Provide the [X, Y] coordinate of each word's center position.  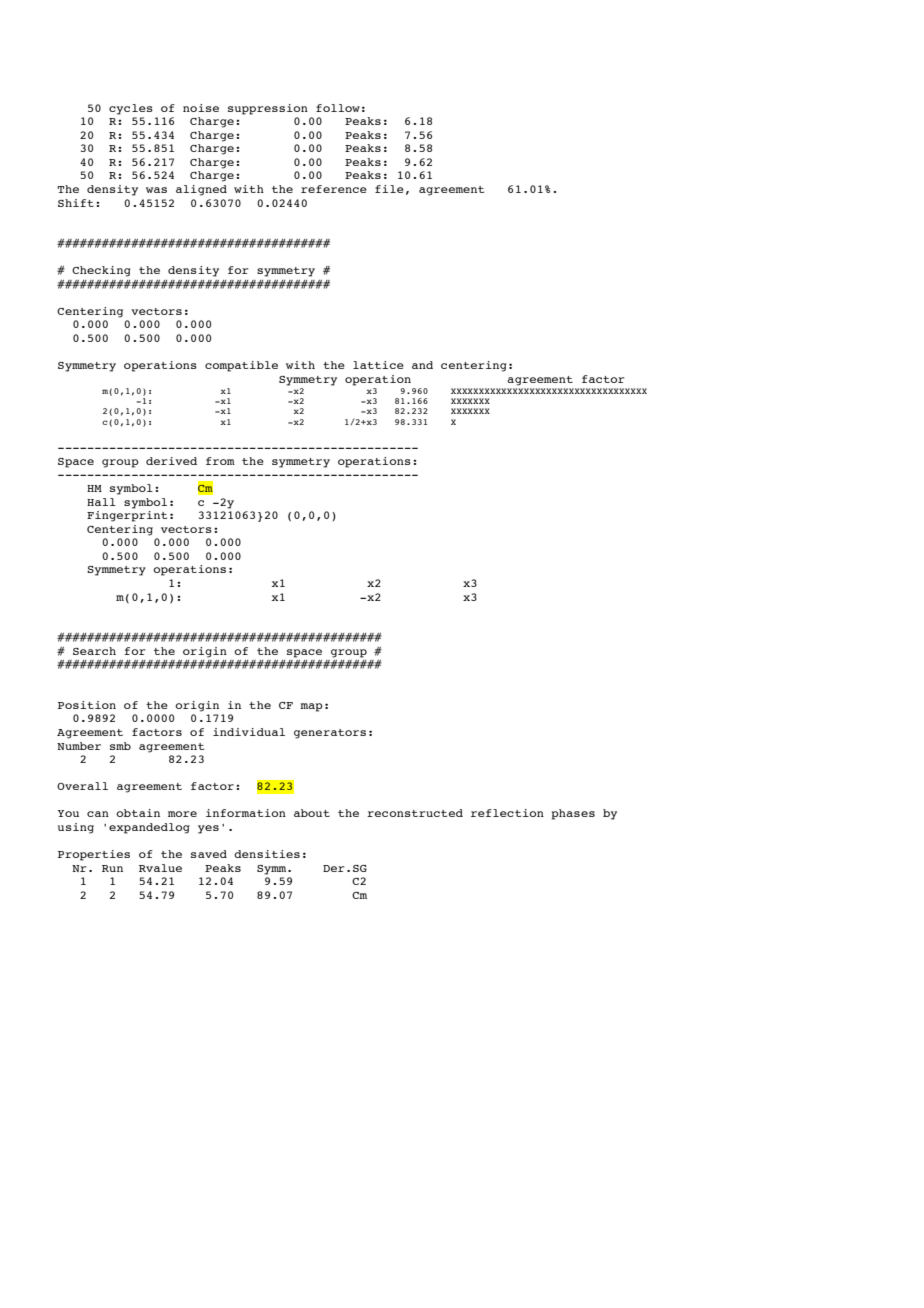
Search [94, 651]
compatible [241, 366]
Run [112, 868]
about [312, 813]
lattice [378, 365]
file [389, 189]
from [220, 461]
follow [338, 108]
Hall [101, 502]
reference [334, 189]
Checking [101, 271]
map [311, 707]
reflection [507, 813]
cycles [131, 109]
